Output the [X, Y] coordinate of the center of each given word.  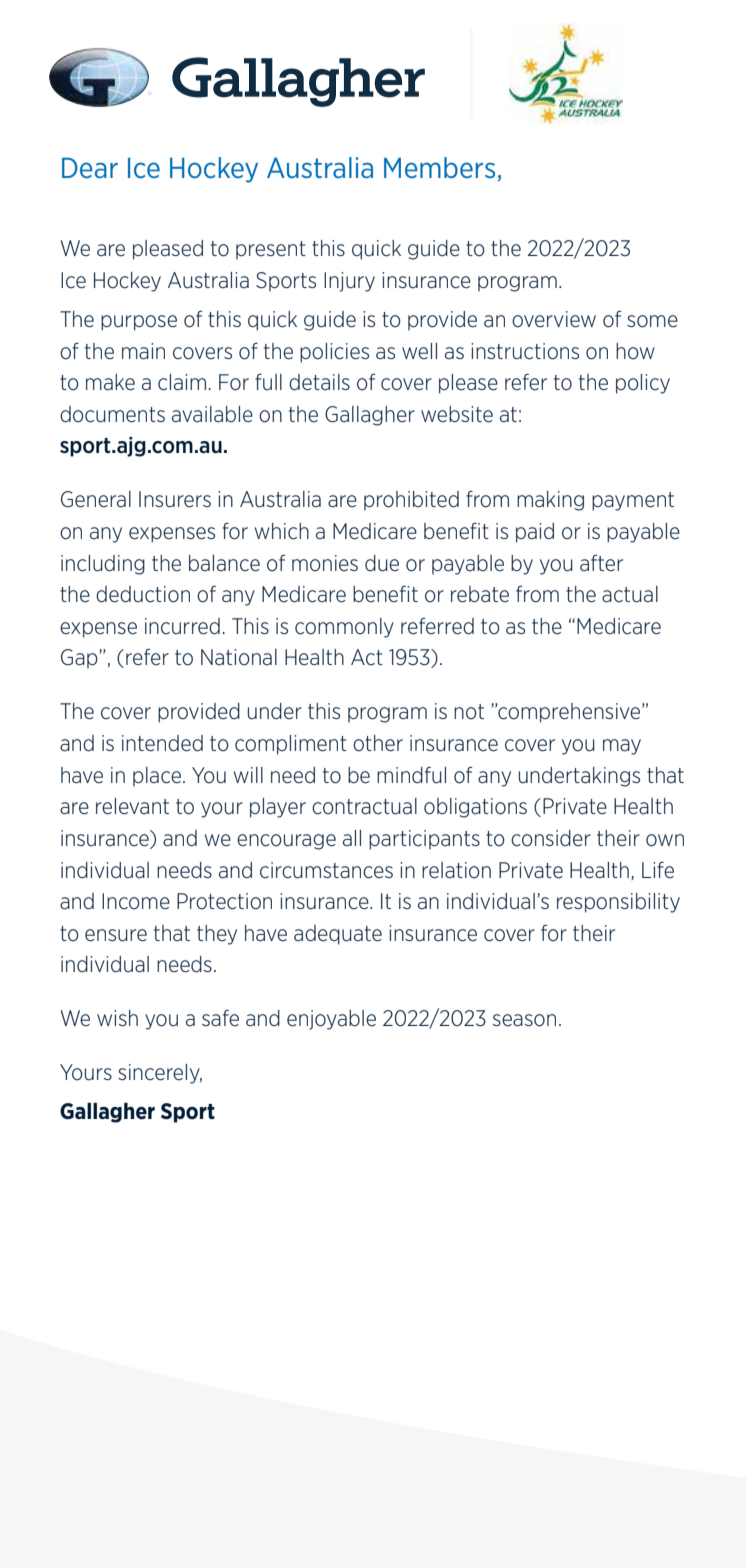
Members [441, 169]
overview [554, 319]
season [524, 1020]
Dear [90, 168]
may [622, 747]
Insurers [175, 499]
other [378, 743]
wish [117, 1018]
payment [633, 501]
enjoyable [331, 1020]
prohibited [411, 501]
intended [162, 743]
